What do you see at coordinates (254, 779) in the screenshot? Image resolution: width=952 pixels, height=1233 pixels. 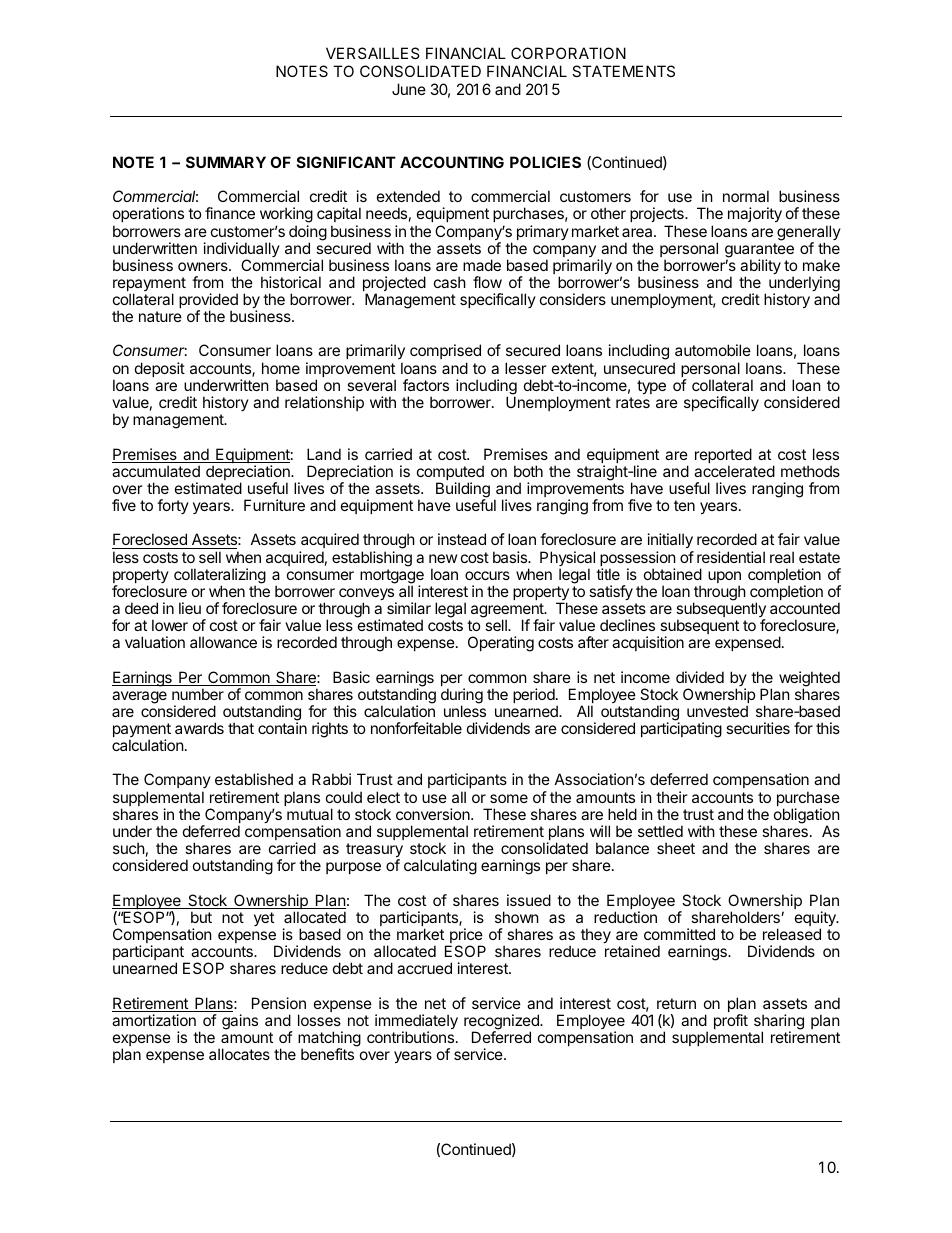 I see `established` at bounding box center [254, 779].
